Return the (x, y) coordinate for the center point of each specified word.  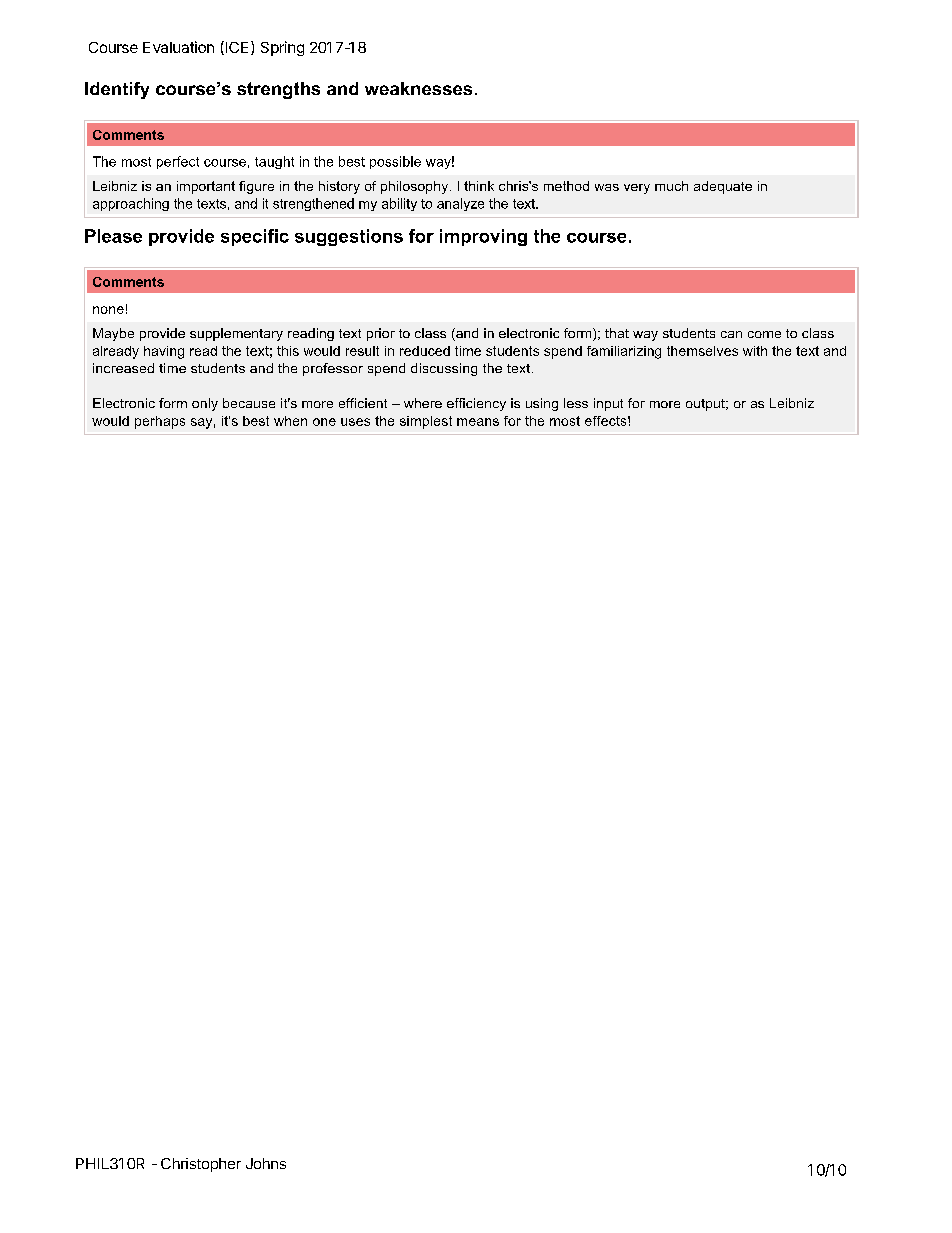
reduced (425, 351)
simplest (426, 422)
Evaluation (178, 47)
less (576, 403)
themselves (702, 351)
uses (355, 422)
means (478, 422)
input (608, 404)
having (164, 352)
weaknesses (418, 88)
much (671, 186)
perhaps (160, 422)
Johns (266, 1163)
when (290, 421)
